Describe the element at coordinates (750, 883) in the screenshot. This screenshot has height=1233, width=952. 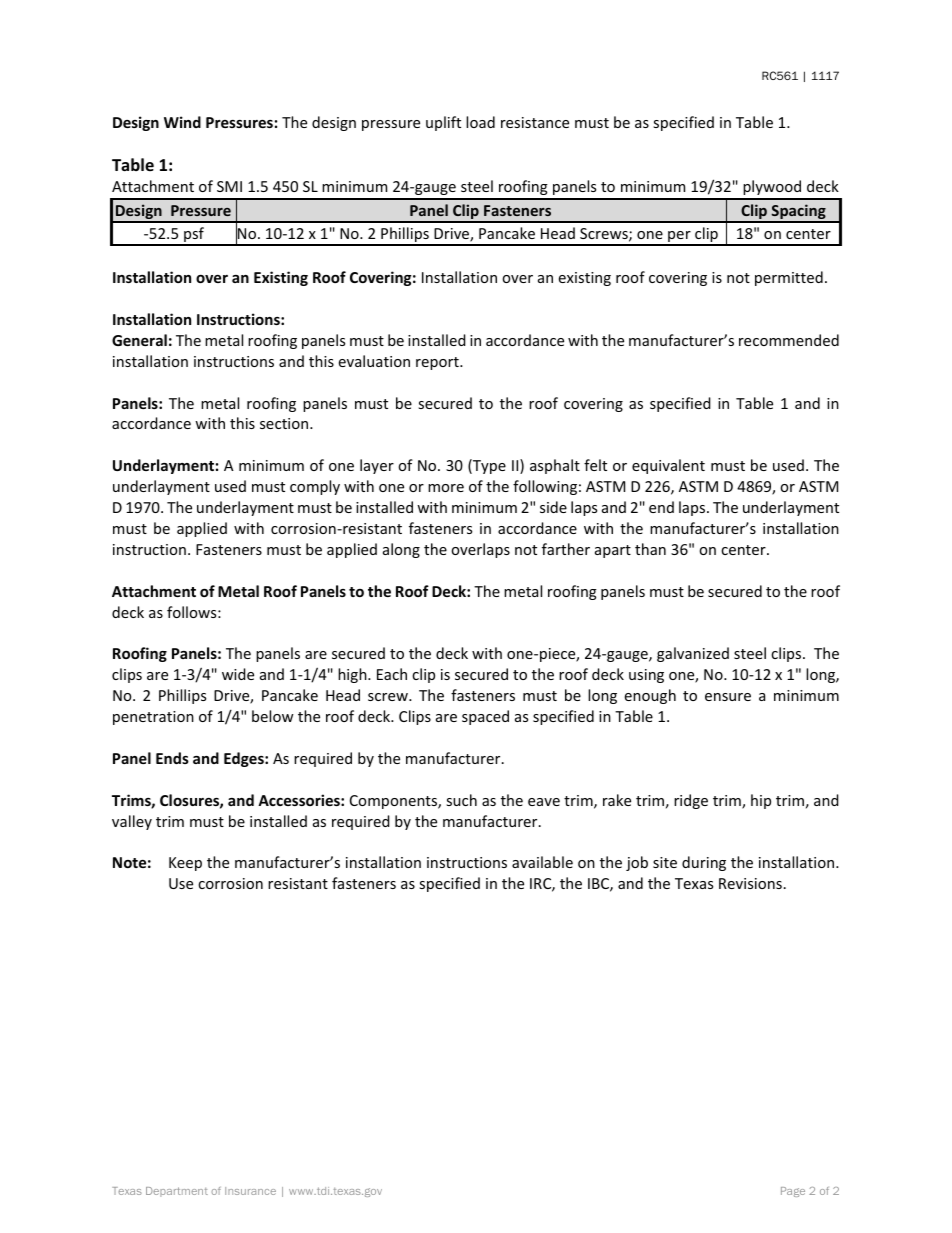
I see `Revisions` at that location.
